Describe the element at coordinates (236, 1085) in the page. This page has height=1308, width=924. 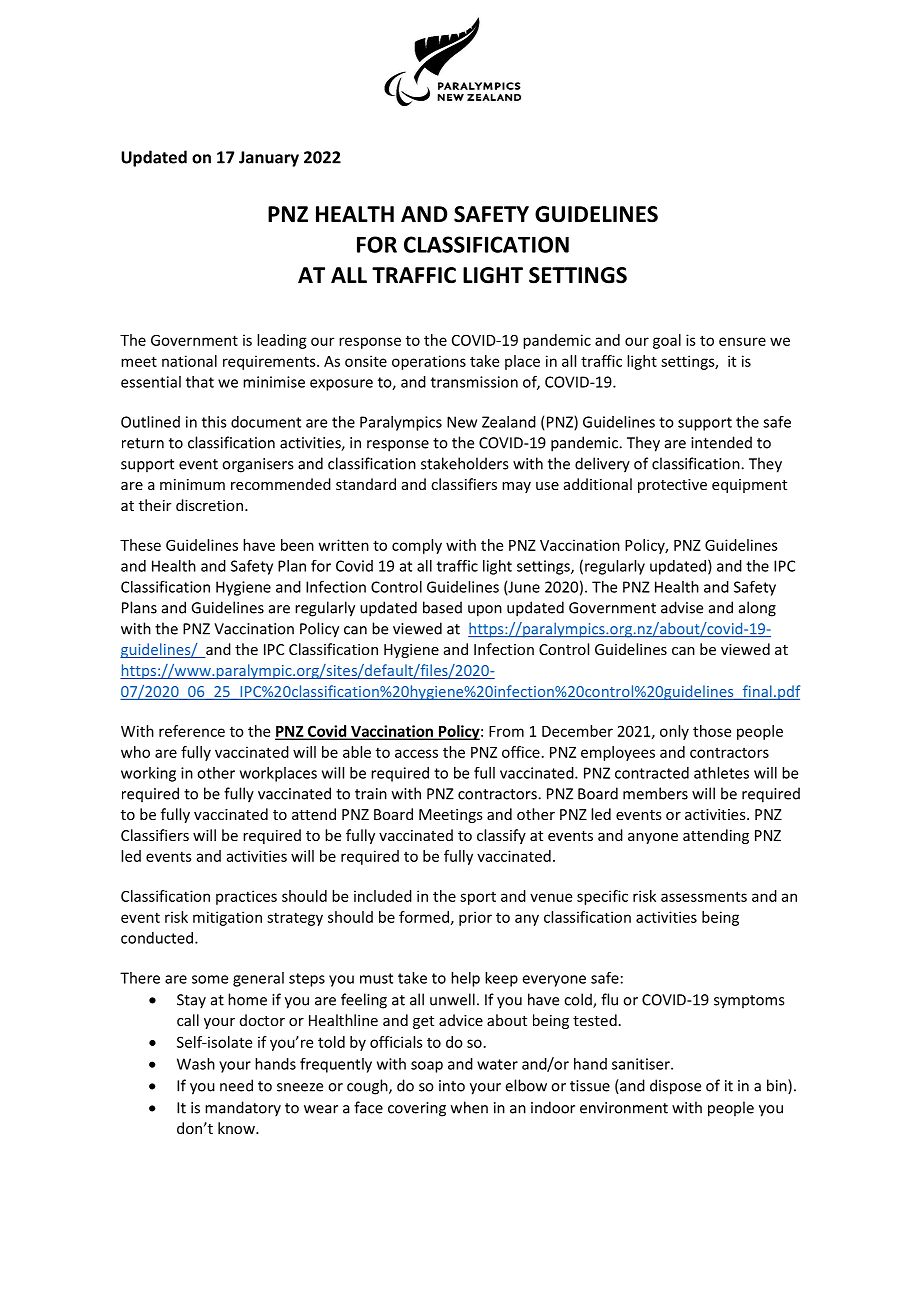
I see `need` at that location.
